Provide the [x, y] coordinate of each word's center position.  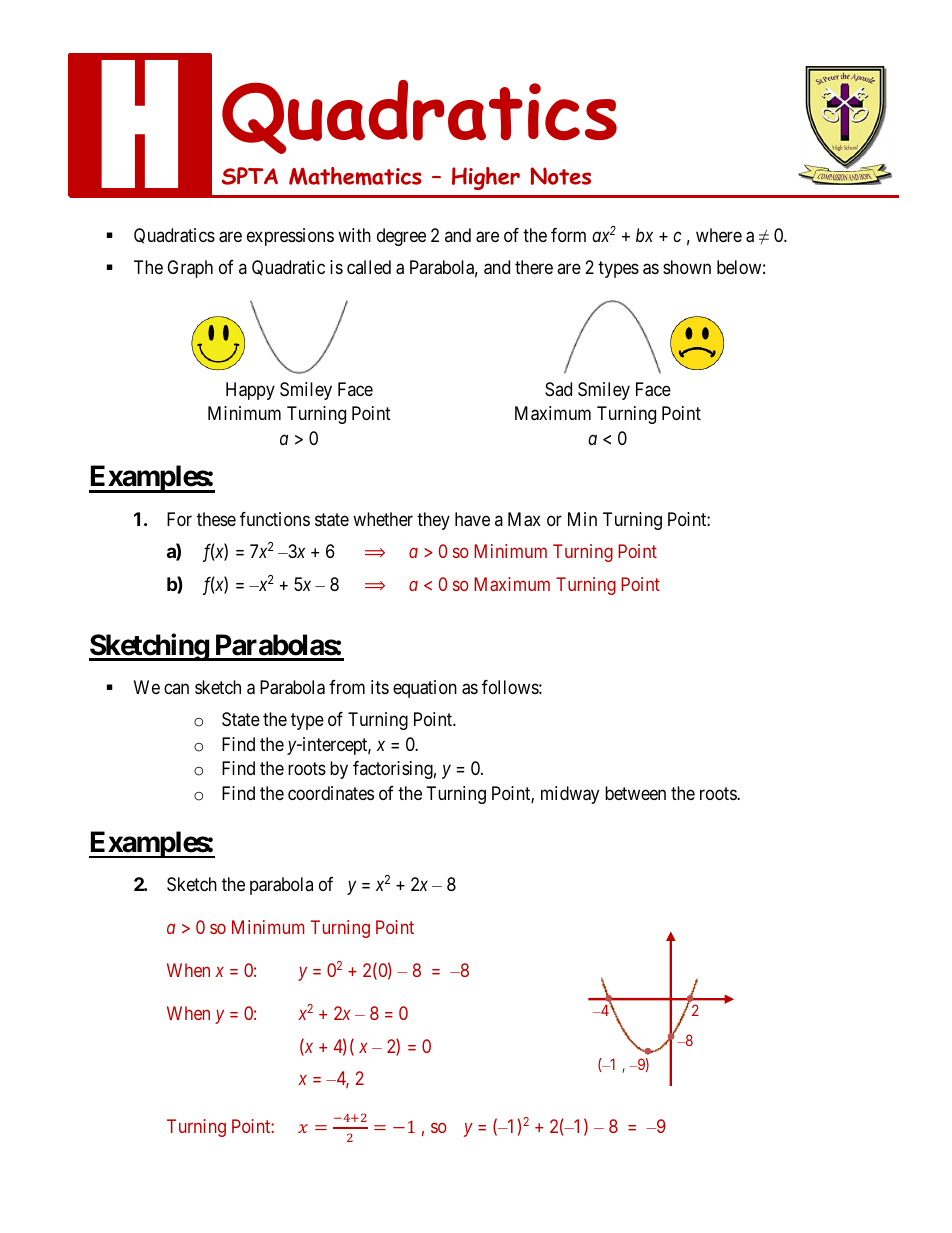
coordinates [331, 793]
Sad [558, 389]
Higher [486, 178]
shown [687, 267]
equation [425, 689]
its [380, 687]
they [433, 521]
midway [570, 795]
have [472, 519]
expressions [290, 237]
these [216, 519]
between [635, 793]
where [719, 235]
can [176, 688]
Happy [250, 391]
